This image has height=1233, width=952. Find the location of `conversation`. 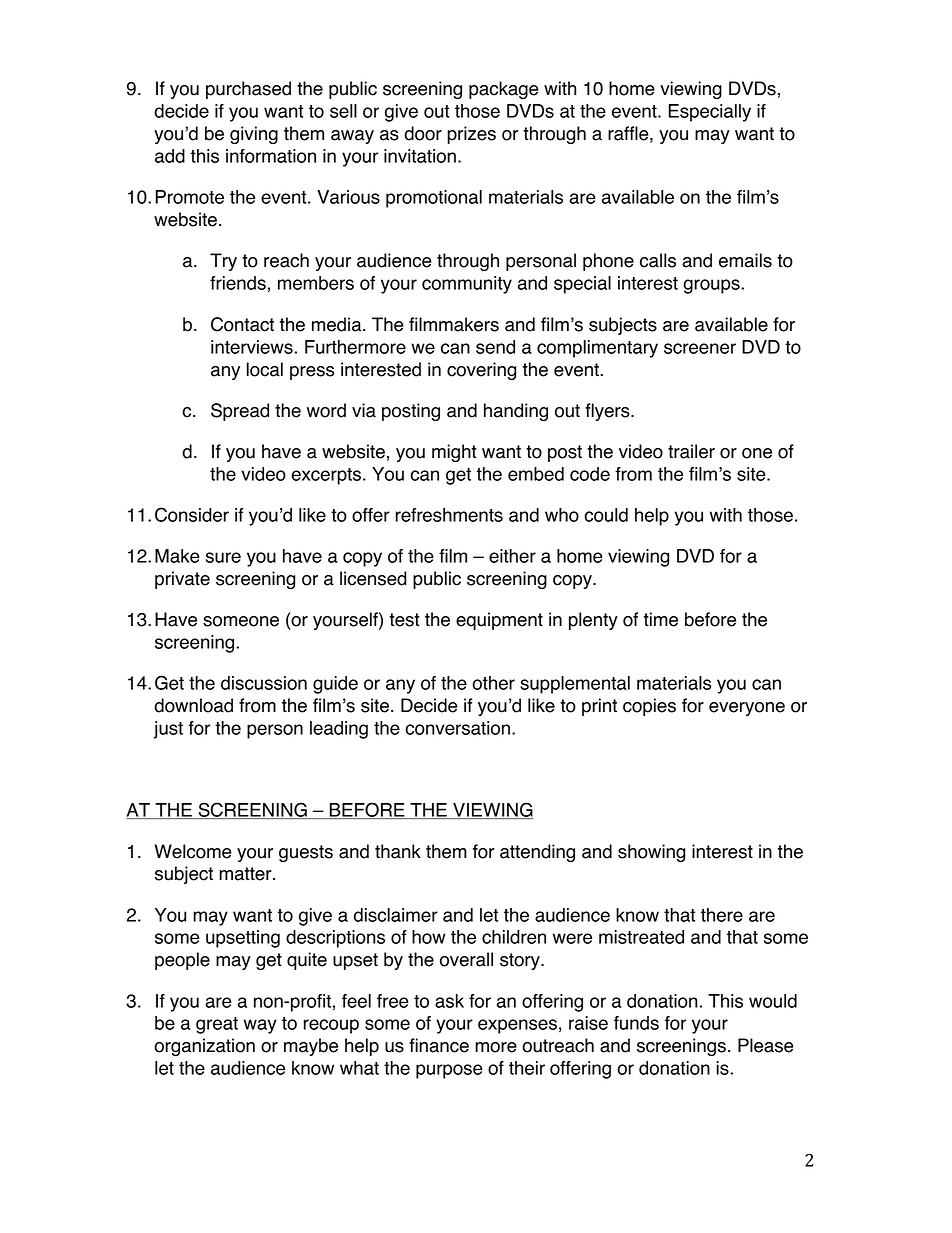

conversation is located at coordinates (457, 728).
